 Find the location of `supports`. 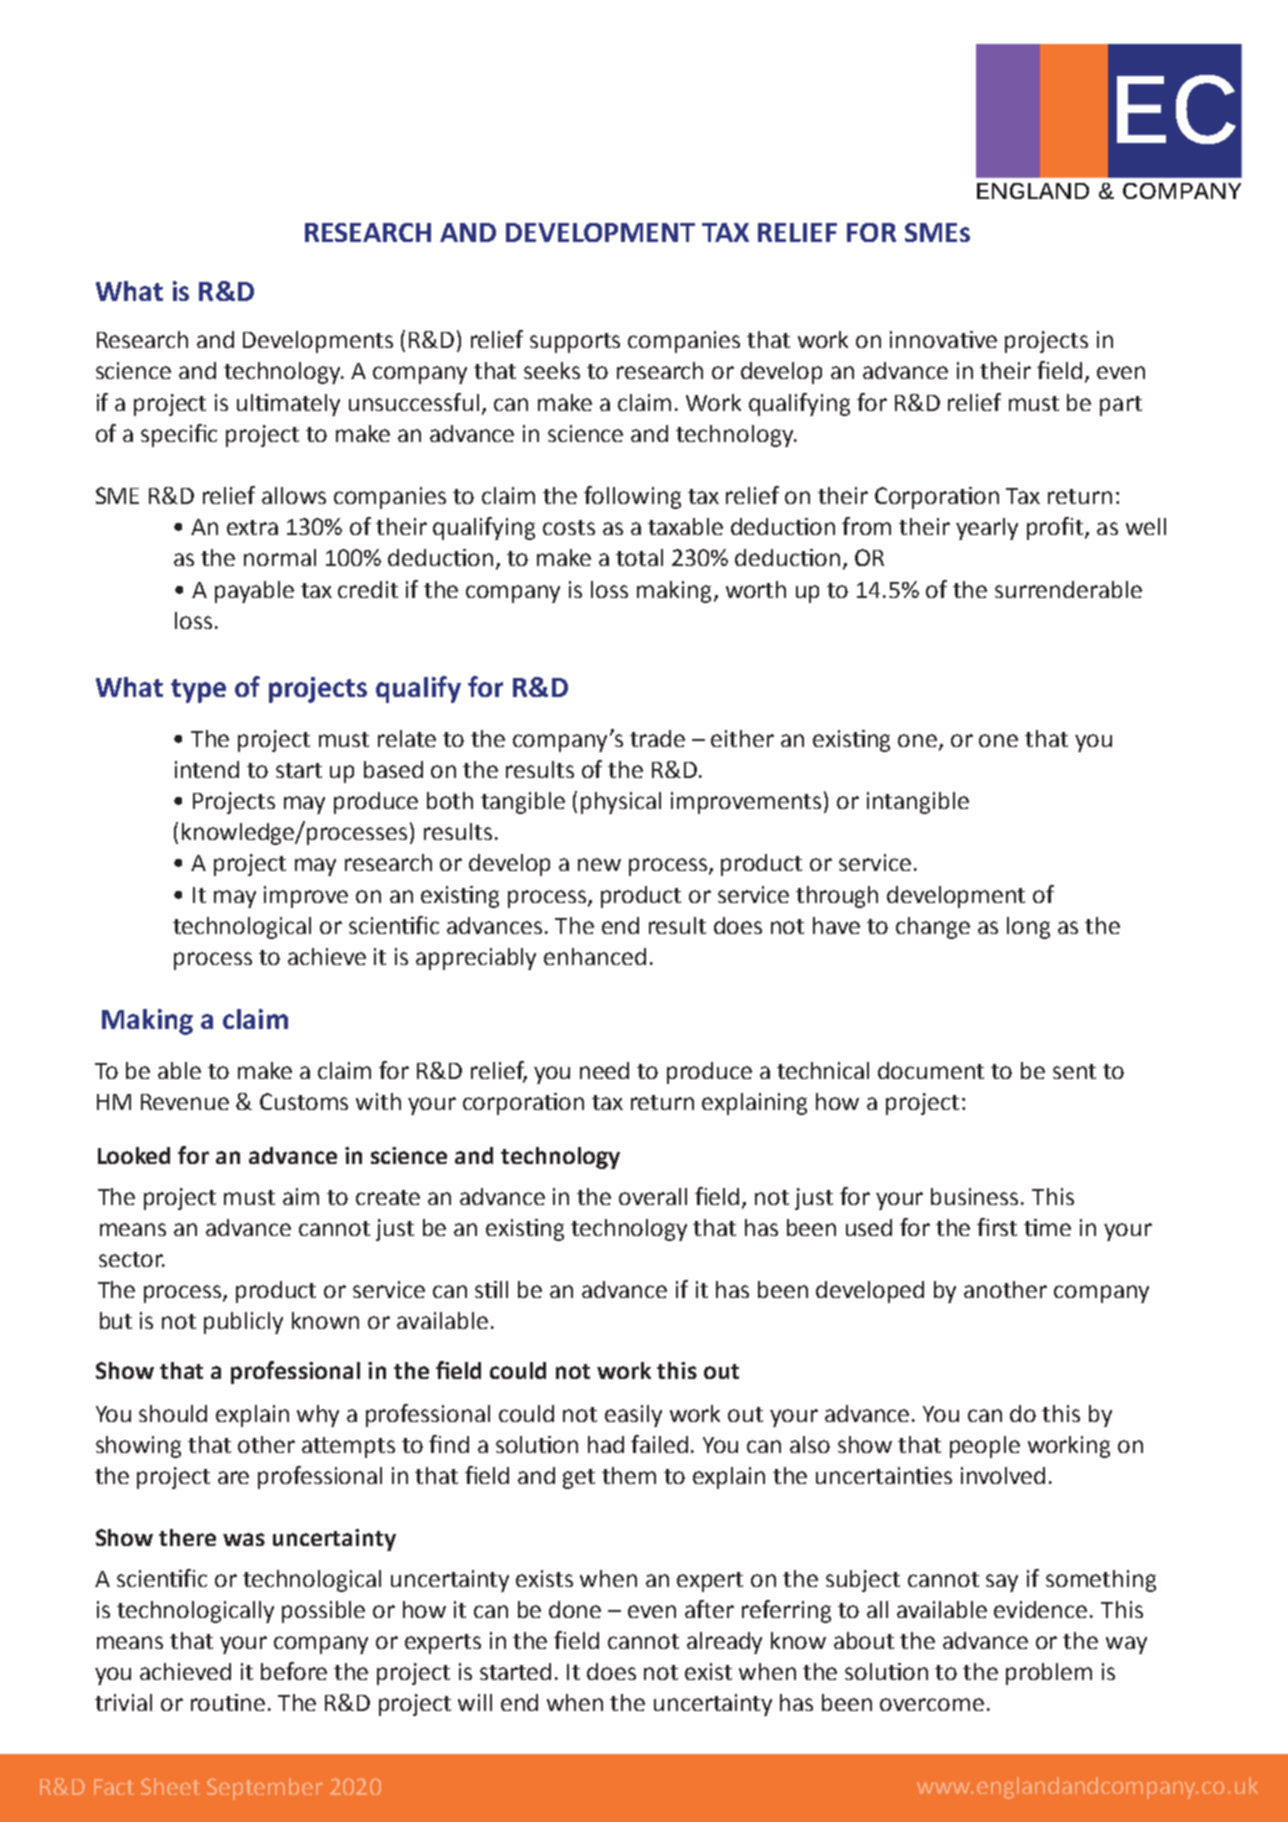

supports is located at coordinates (575, 343).
